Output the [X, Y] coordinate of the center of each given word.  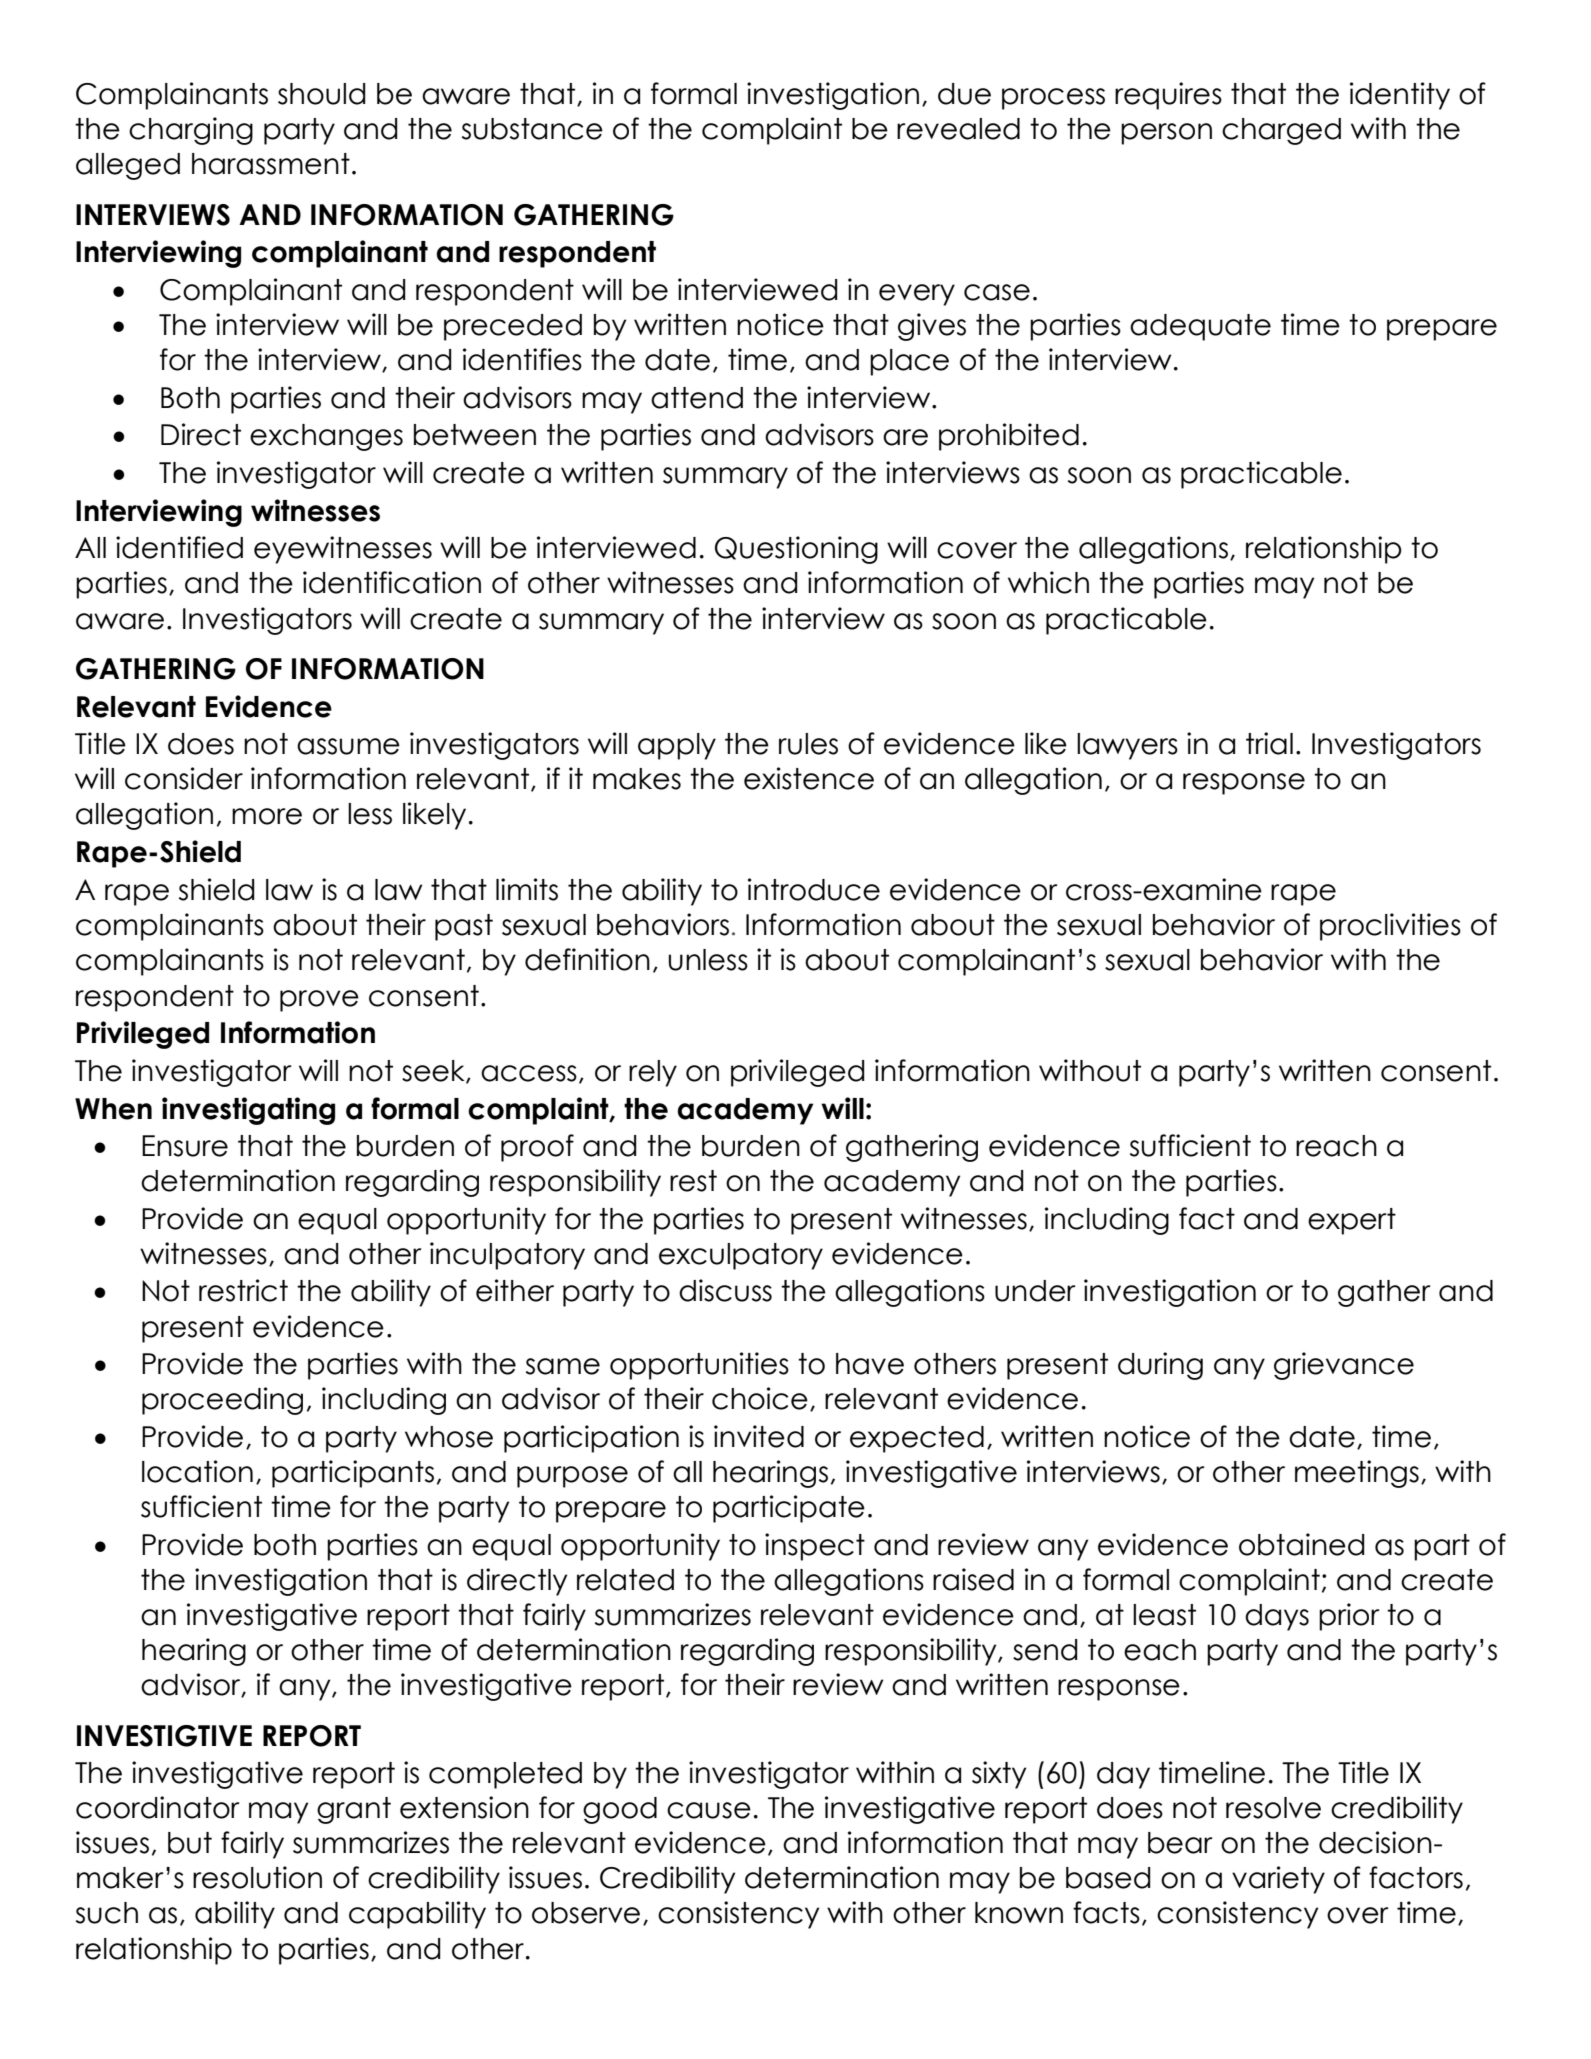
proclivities [1390, 927]
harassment [271, 164]
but [190, 1843]
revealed [958, 129]
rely [653, 1073]
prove [319, 1001]
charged [1281, 131]
